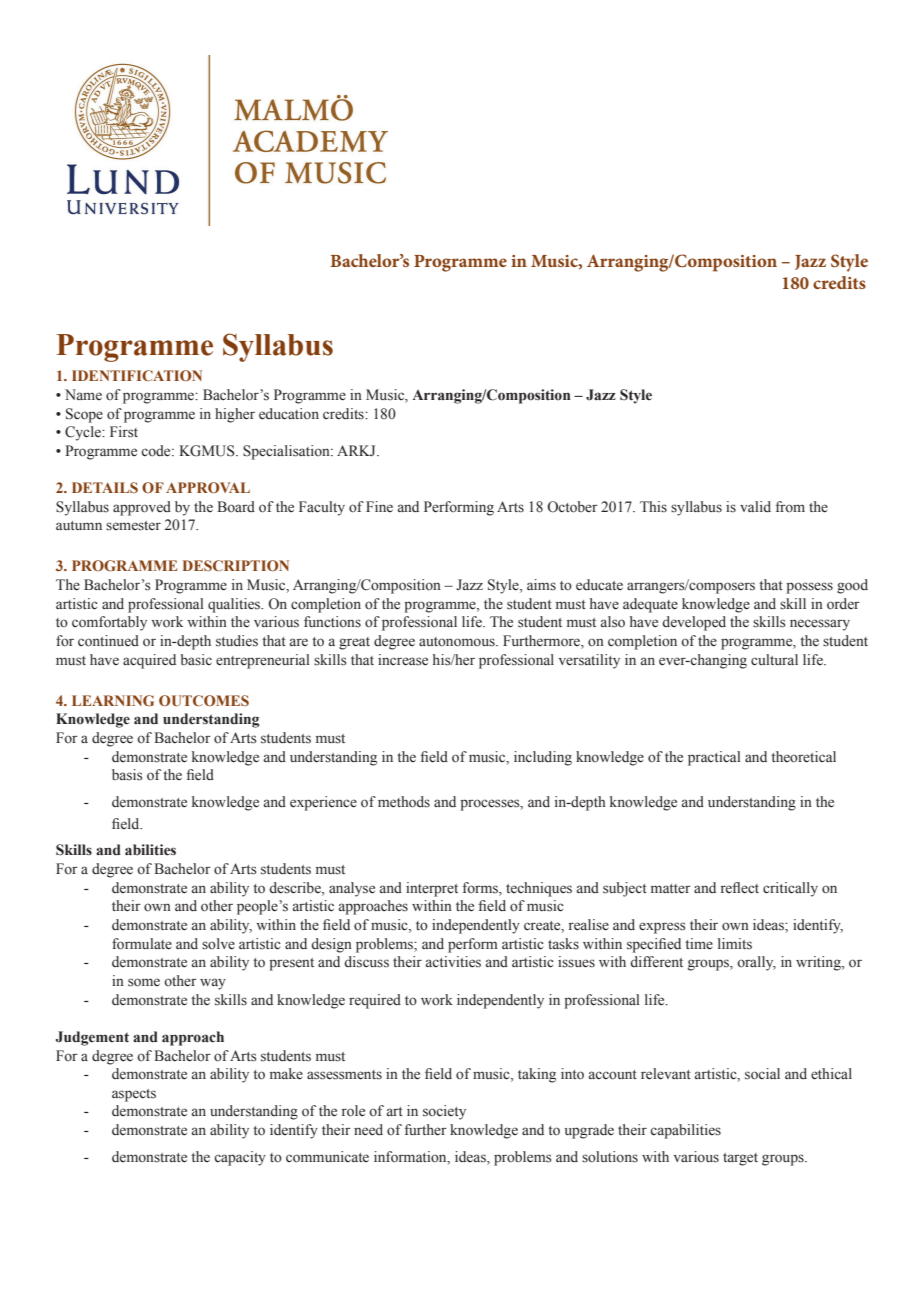  I want to click on basis, so click(127, 775).
